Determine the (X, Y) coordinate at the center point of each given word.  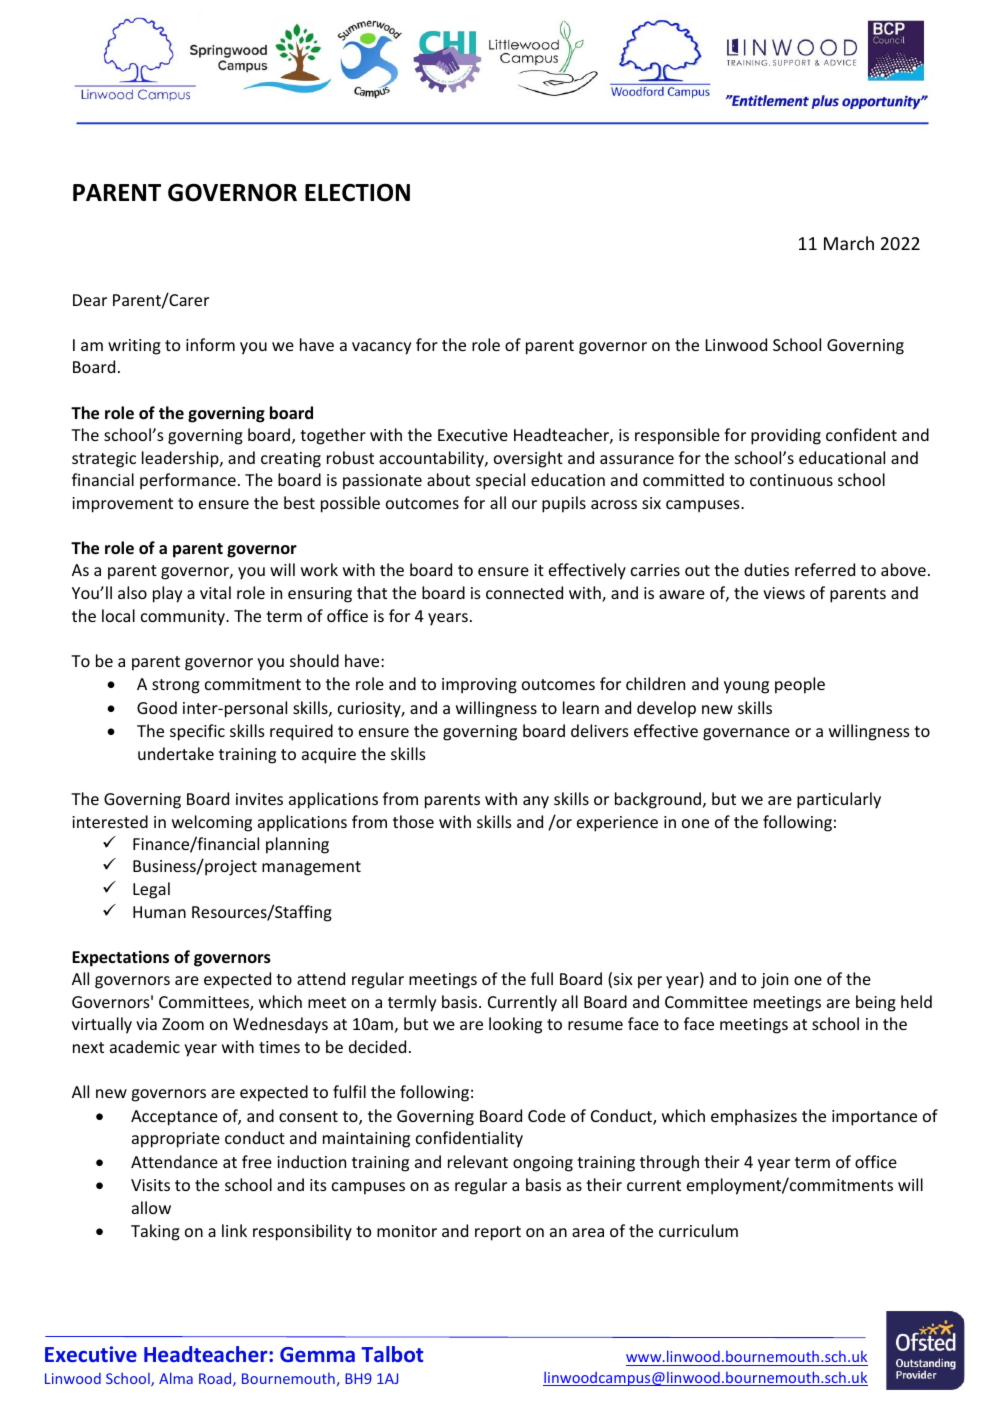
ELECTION (357, 192)
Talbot (392, 1354)
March (849, 243)
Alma (176, 1378)
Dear (90, 300)
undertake (176, 753)
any (536, 802)
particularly (839, 800)
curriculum (698, 1230)
